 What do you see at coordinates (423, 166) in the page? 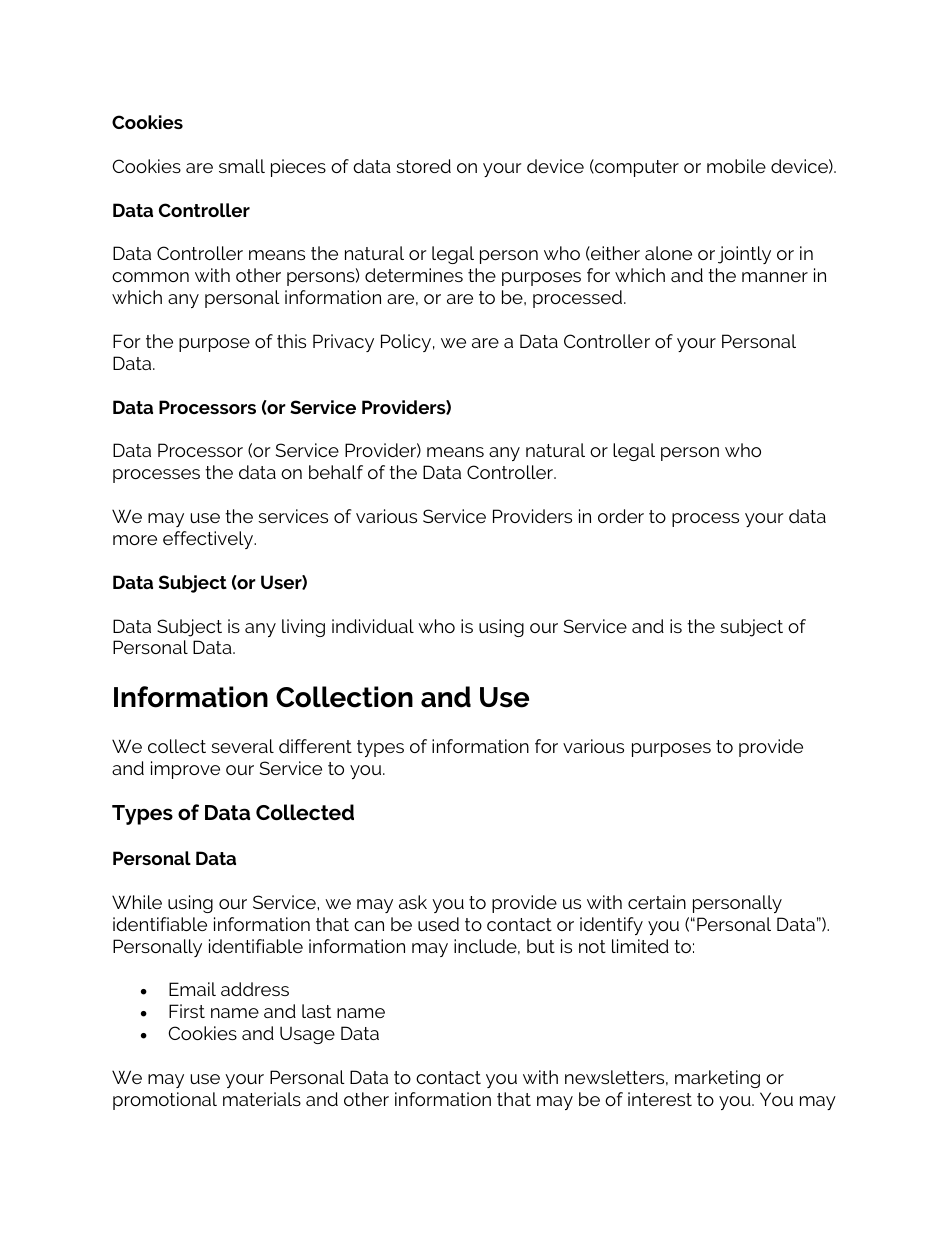
I see `stored` at bounding box center [423, 166].
